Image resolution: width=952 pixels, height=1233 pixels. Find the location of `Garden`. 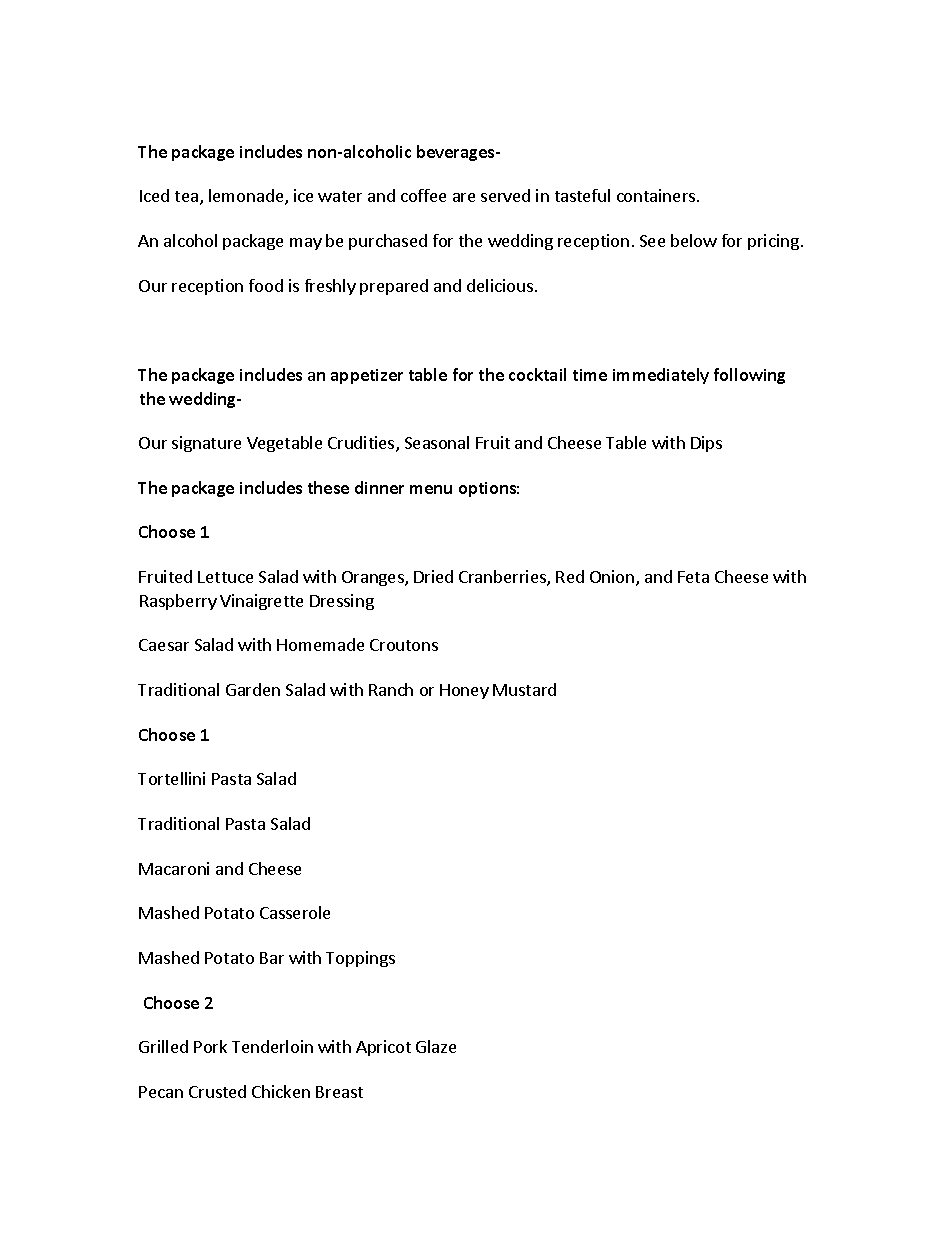

Garden is located at coordinates (253, 689).
